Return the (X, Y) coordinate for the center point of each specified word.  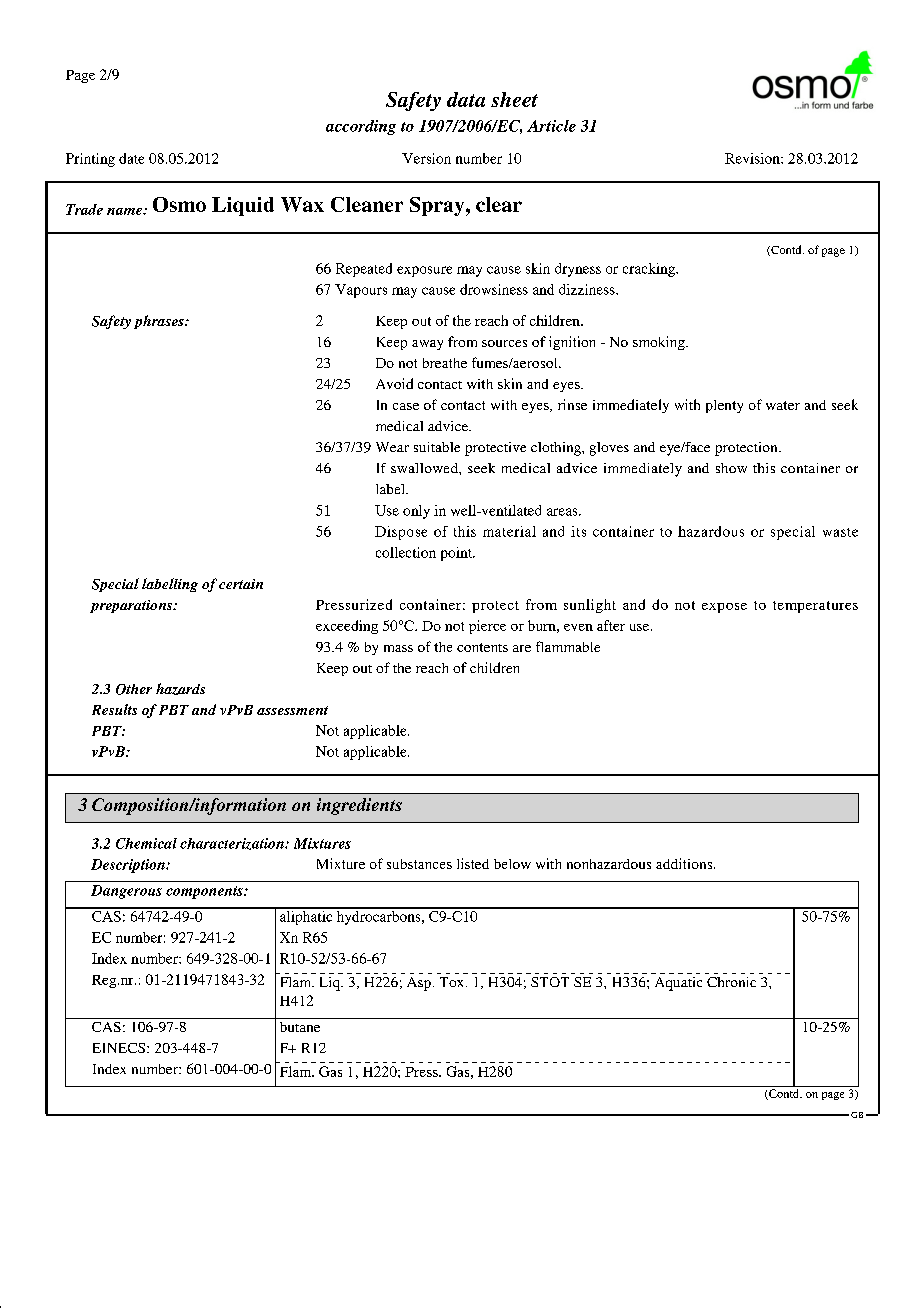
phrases (160, 322)
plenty (724, 406)
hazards (180, 689)
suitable (437, 447)
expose (724, 608)
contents (482, 647)
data (466, 99)
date (131, 158)
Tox (453, 982)
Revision (753, 158)
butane (300, 1027)
